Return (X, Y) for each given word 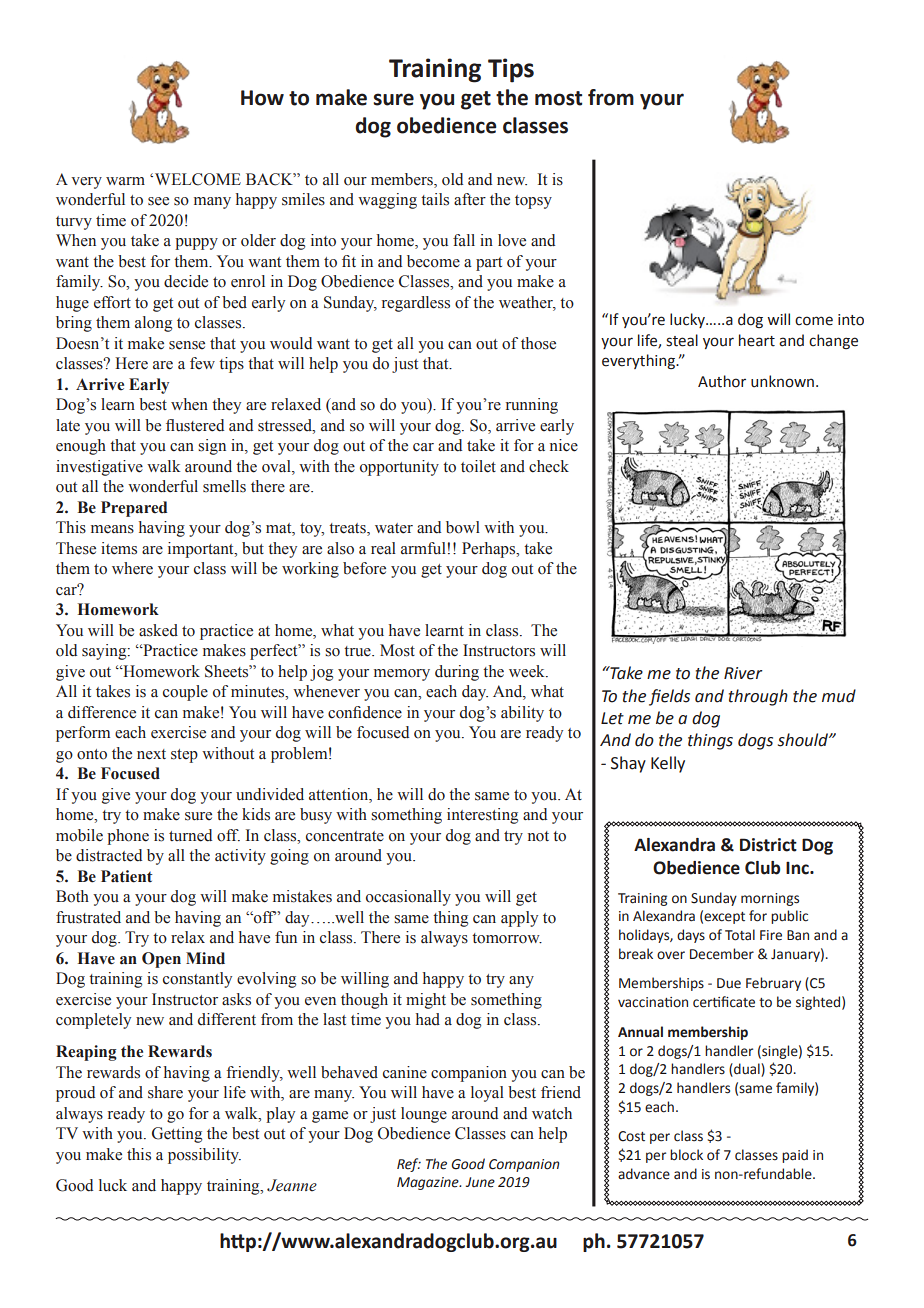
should (804, 740)
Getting (177, 1135)
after (470, 199)
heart (757, 340)
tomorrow (507, 938)
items (119, 548)
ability (522, 714)
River (743, 673)
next (151, 754)
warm (125, 181)
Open (161, 960)
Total (740, 935)
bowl (463, 527)
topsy (533, 202)
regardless (416, 304)
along (153, 324)
